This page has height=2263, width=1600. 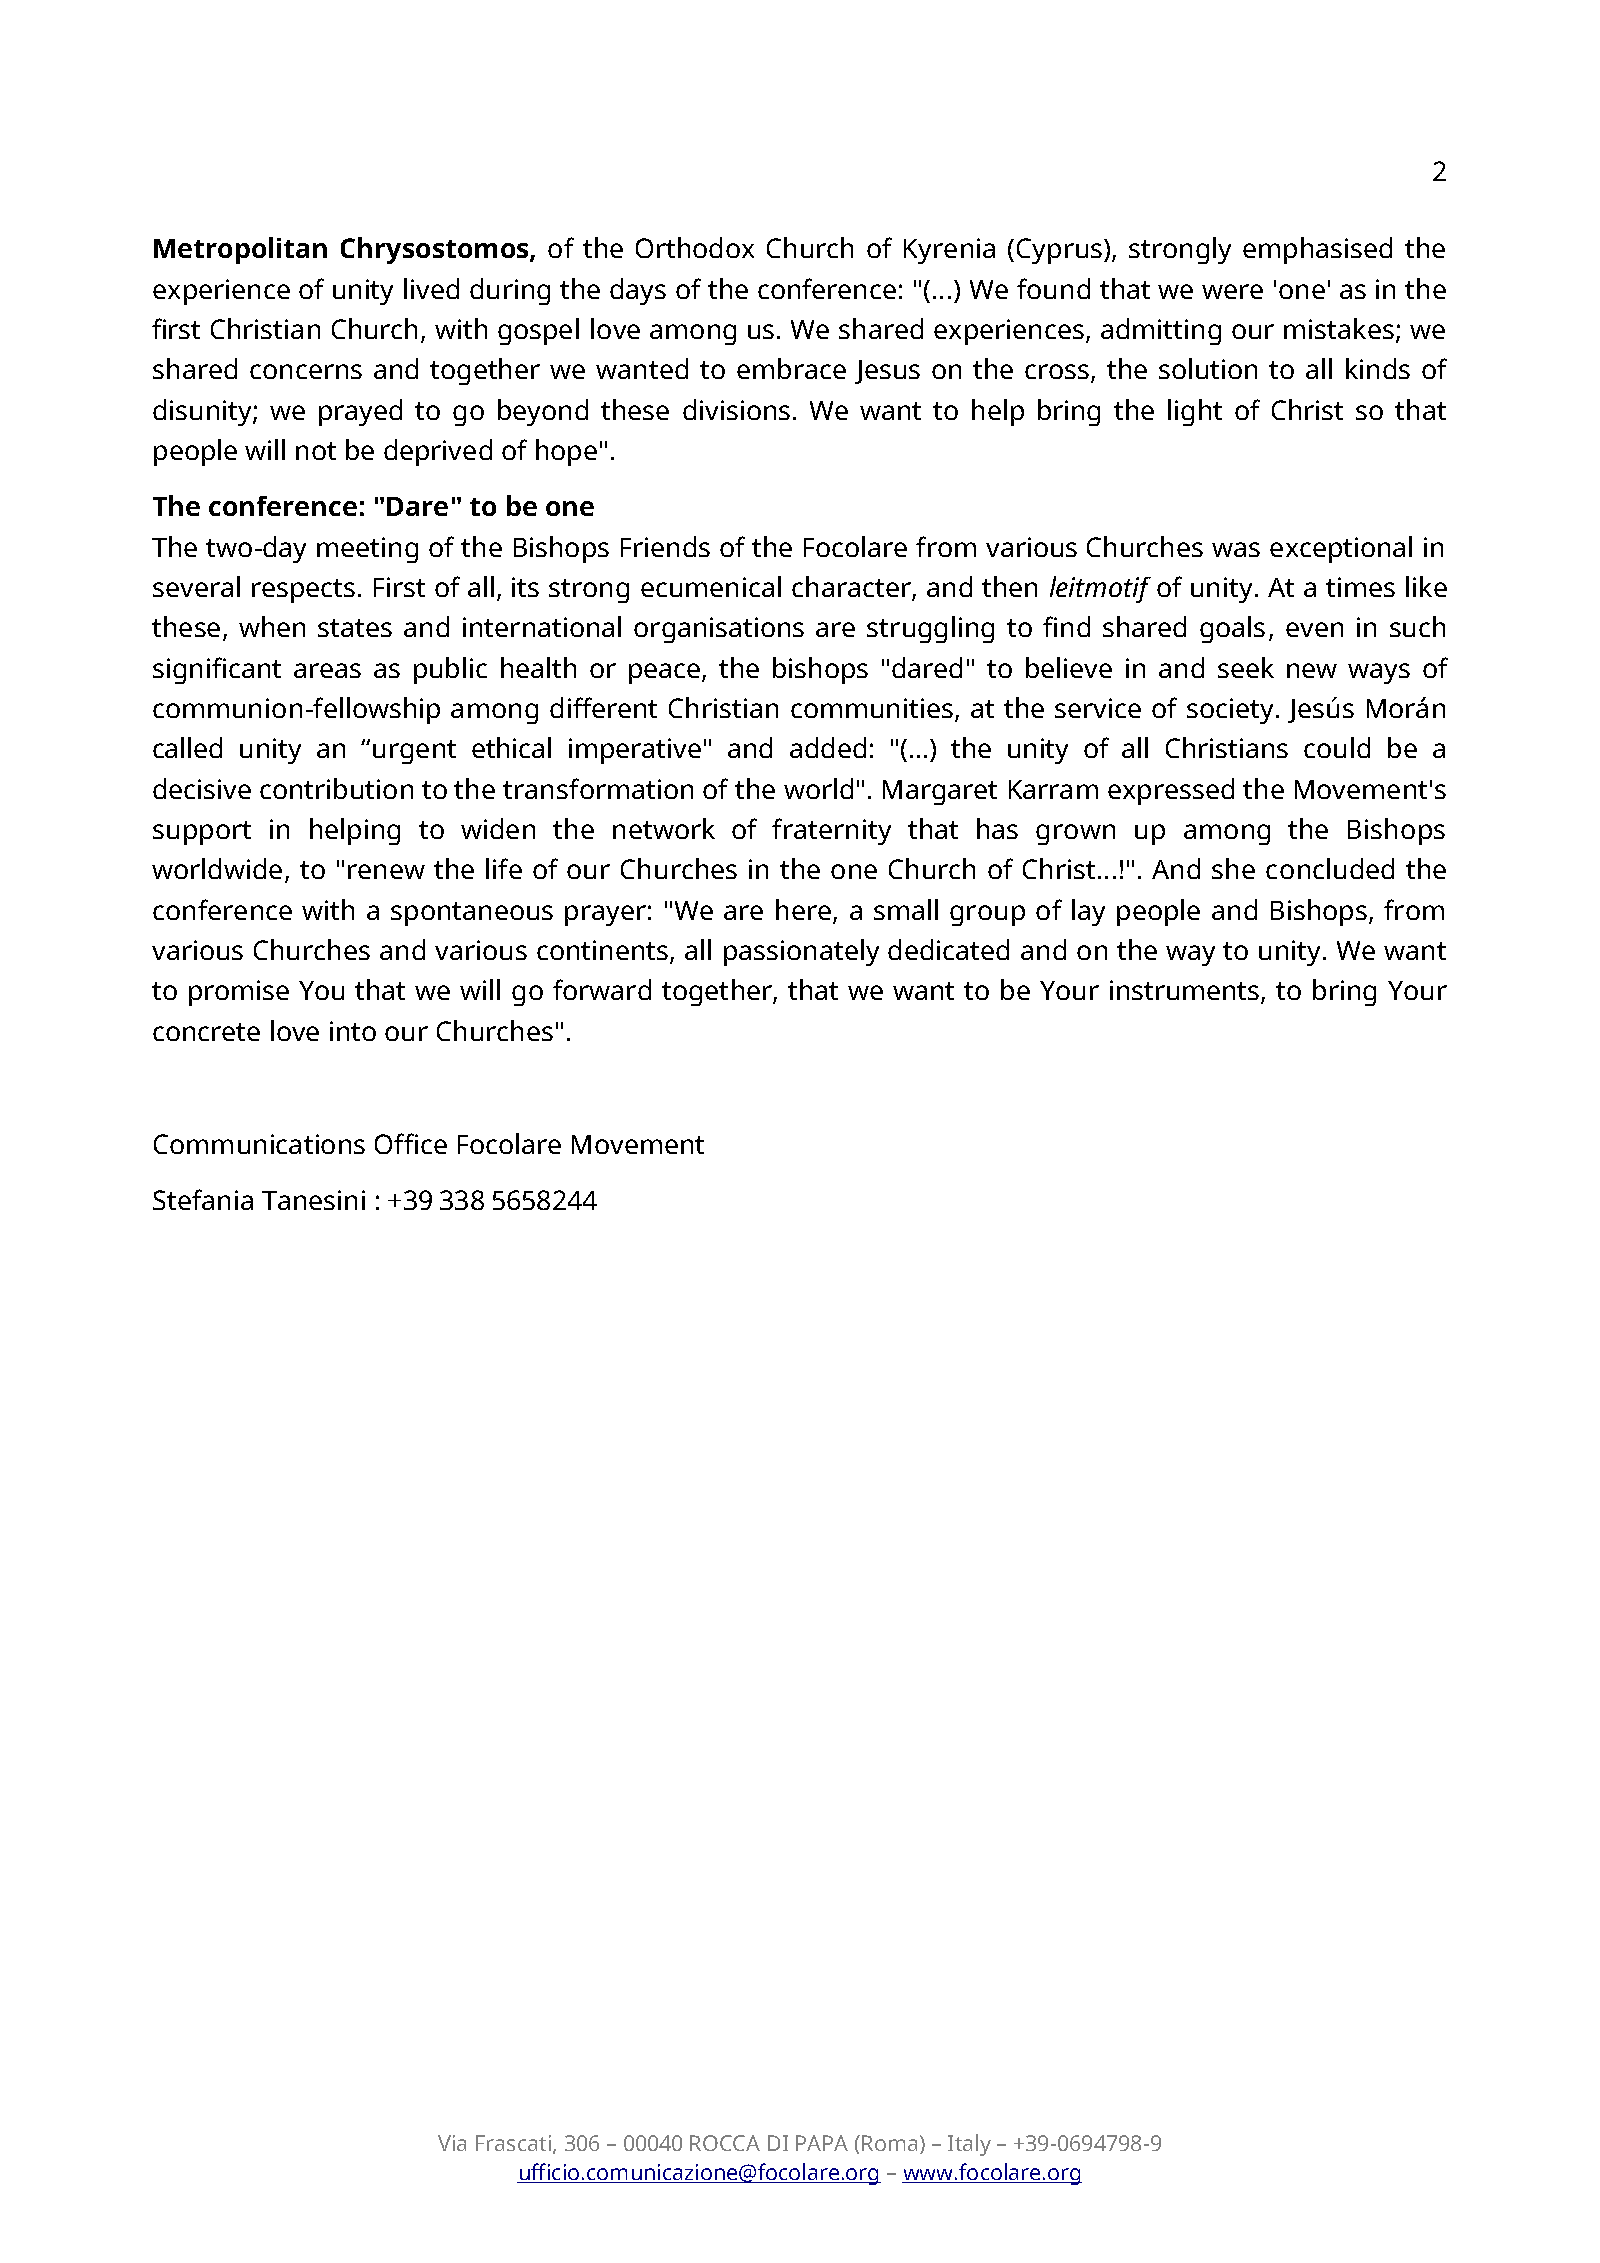 I want to click on concerns, so click(x=306, y=371).
